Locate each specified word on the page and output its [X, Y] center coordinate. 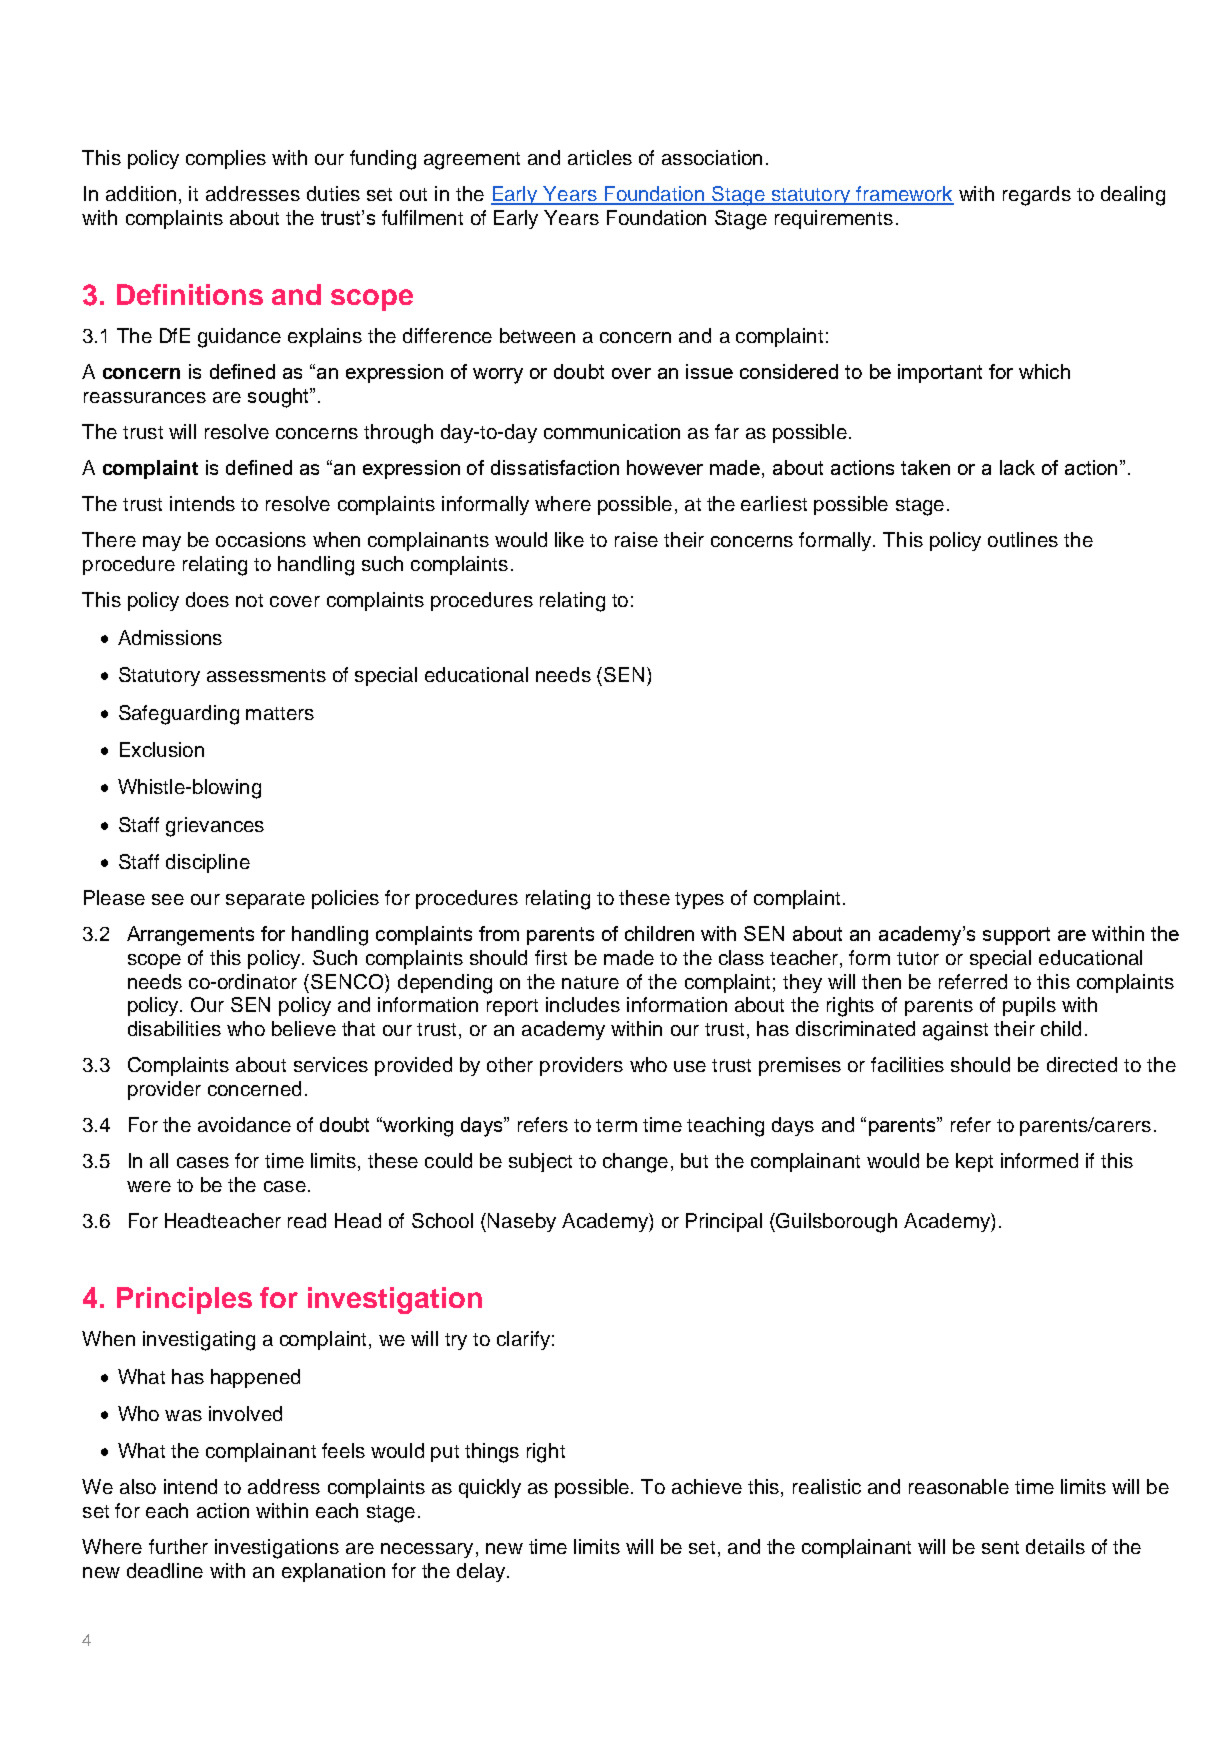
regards [1037, 196]
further [178, 1546]
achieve [707, 1486]
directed [1082, 1064]
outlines [1023, 539]
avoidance [244, 1124]
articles [600, 157]
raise [636, 539]
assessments [266, 675]
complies [226, 159]
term [616, 1125]
